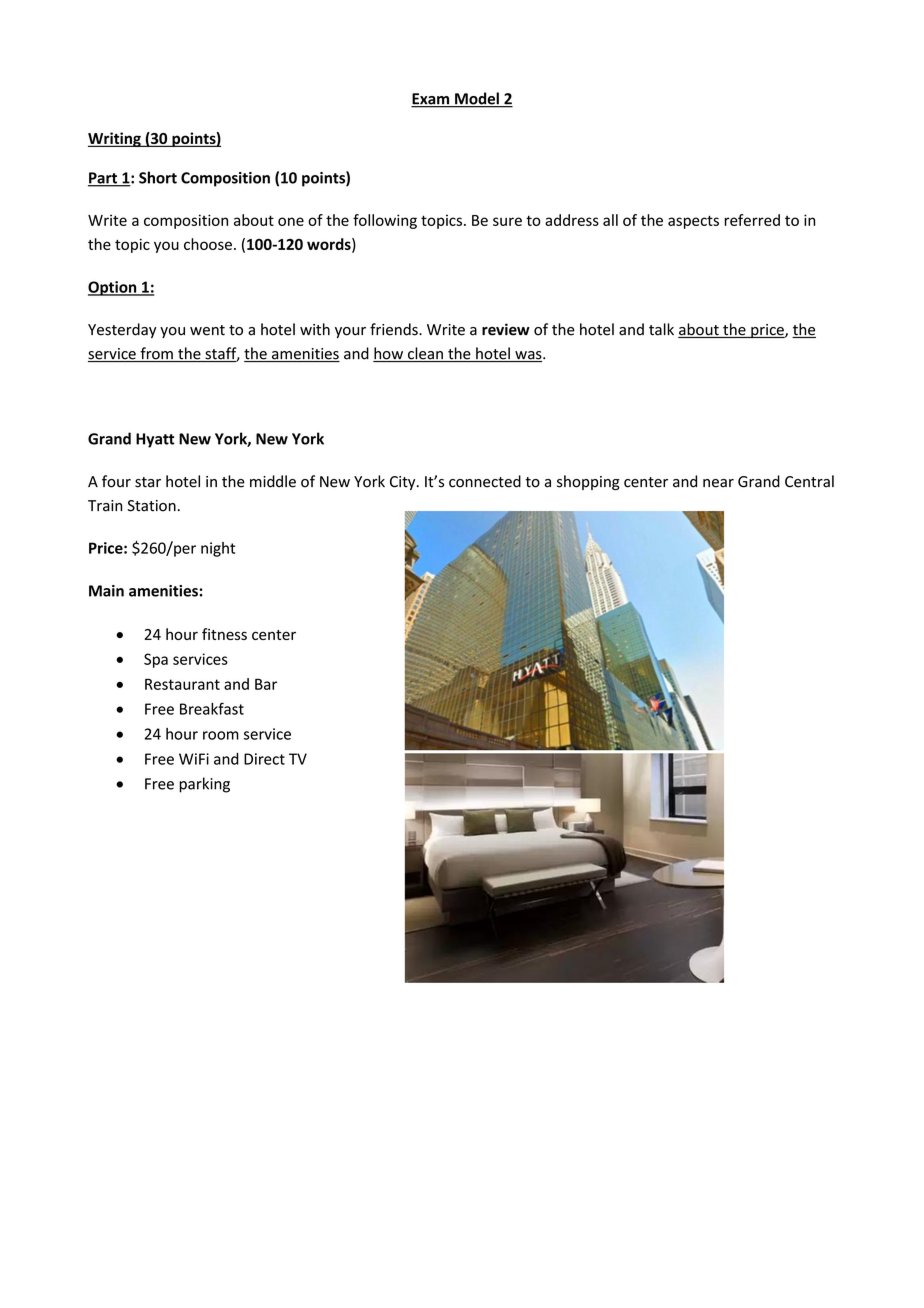  I want to click on referred, so click(752, 220).
